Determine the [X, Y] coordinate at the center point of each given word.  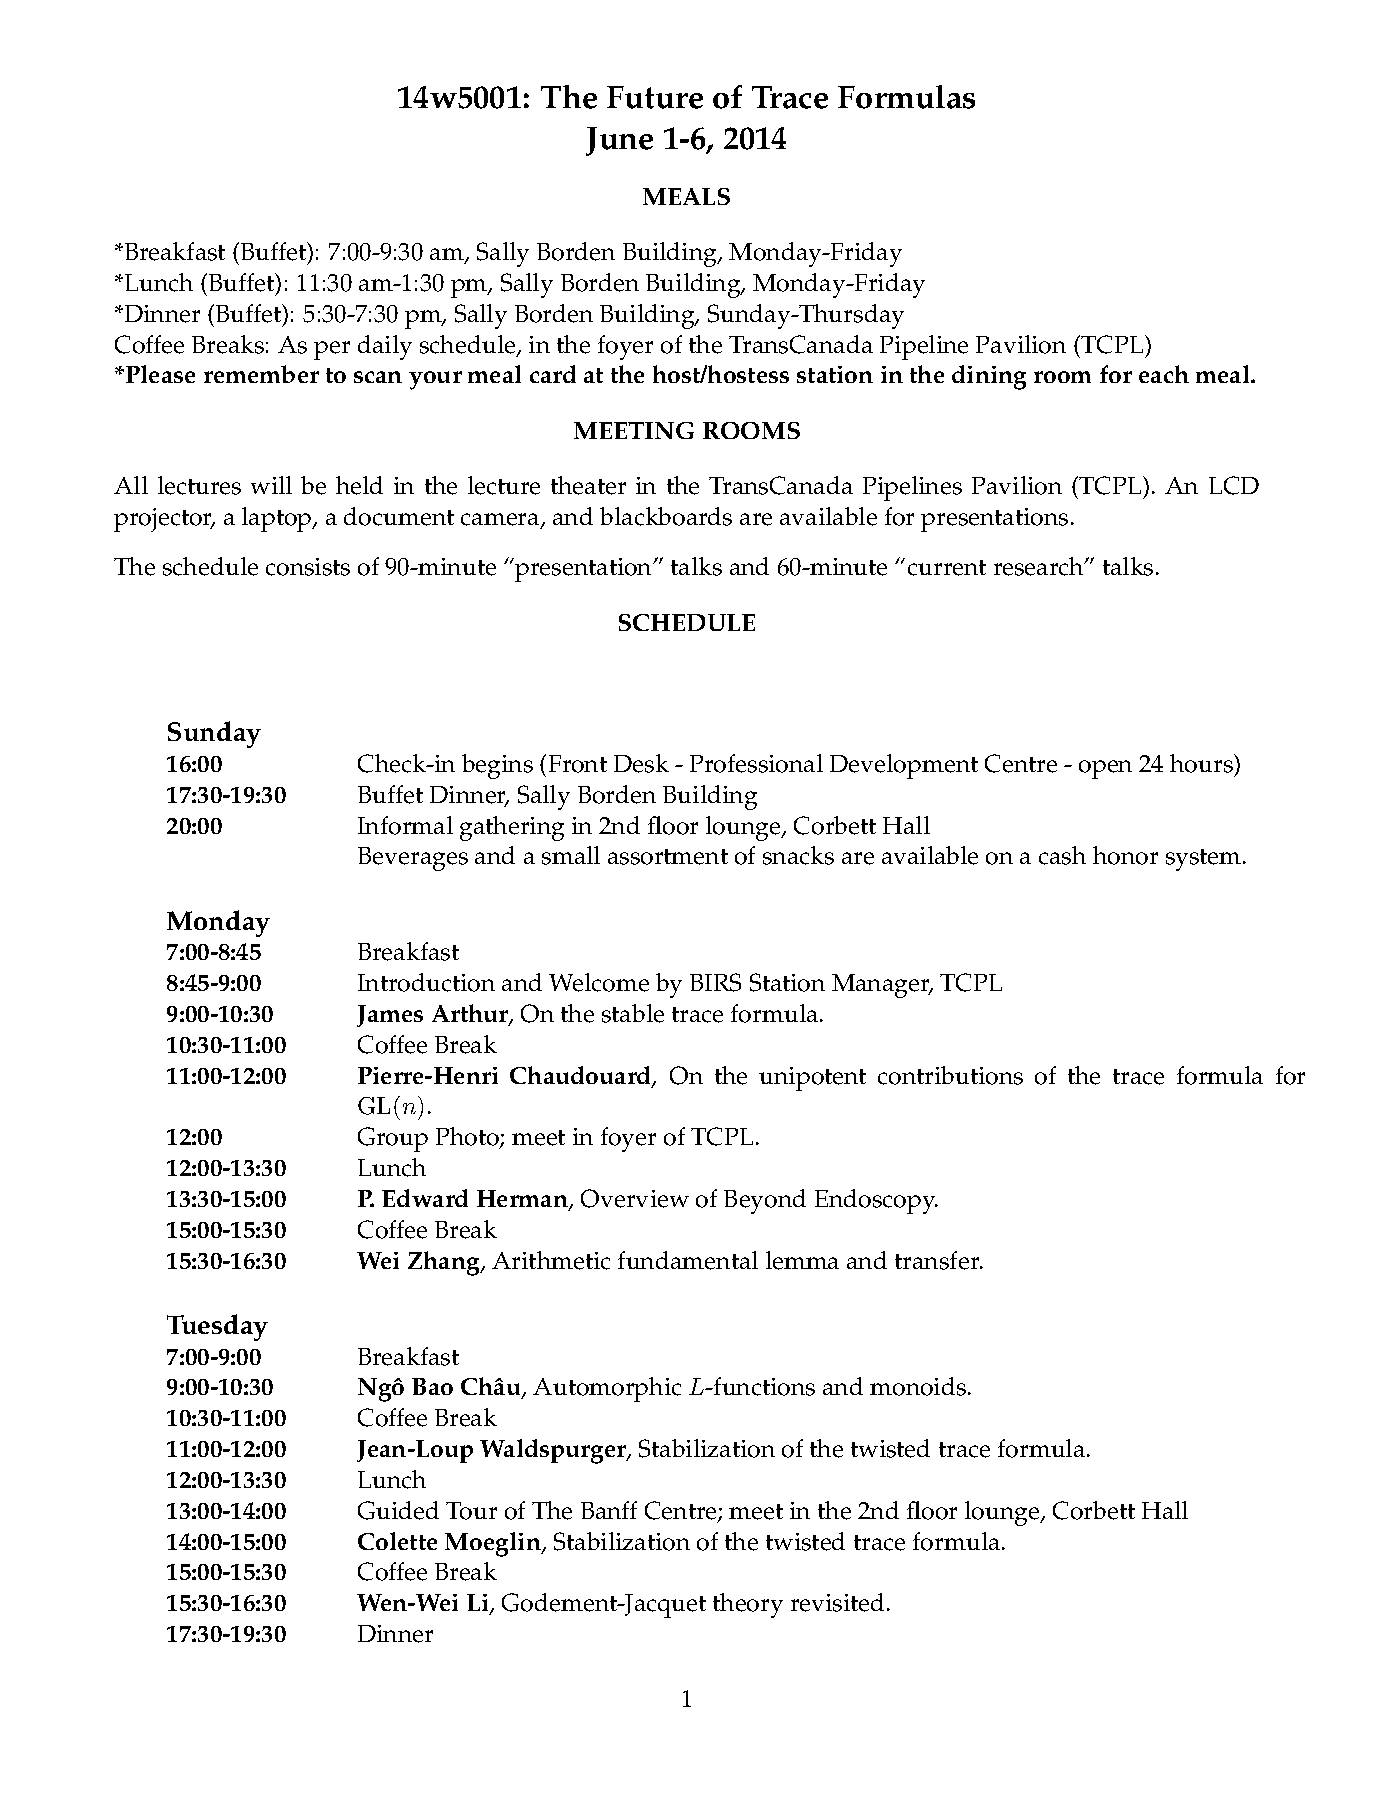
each [1164, 374]
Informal [405, 825]
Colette [397, 1541]
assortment [668, 857]
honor [1125, 855]
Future [655, 97]
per [332, 350]
